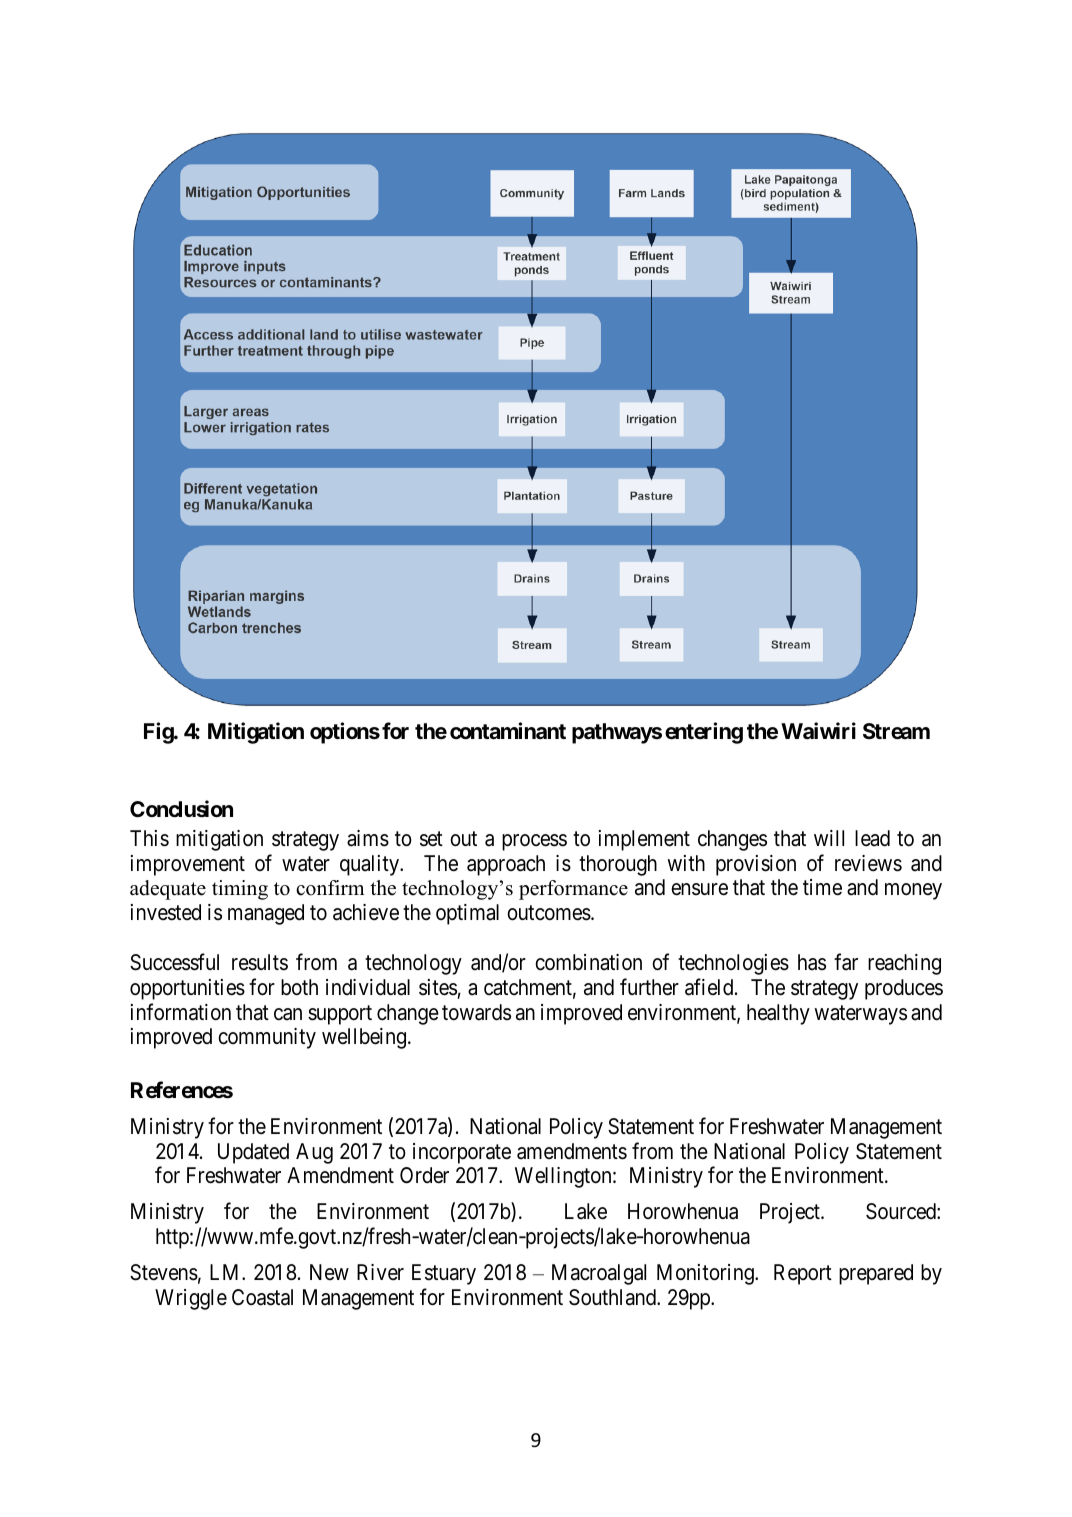  What do you see at coordinates (188, 865) in the screenshot?
I see `improvement` at bounding box center [188, 865].
